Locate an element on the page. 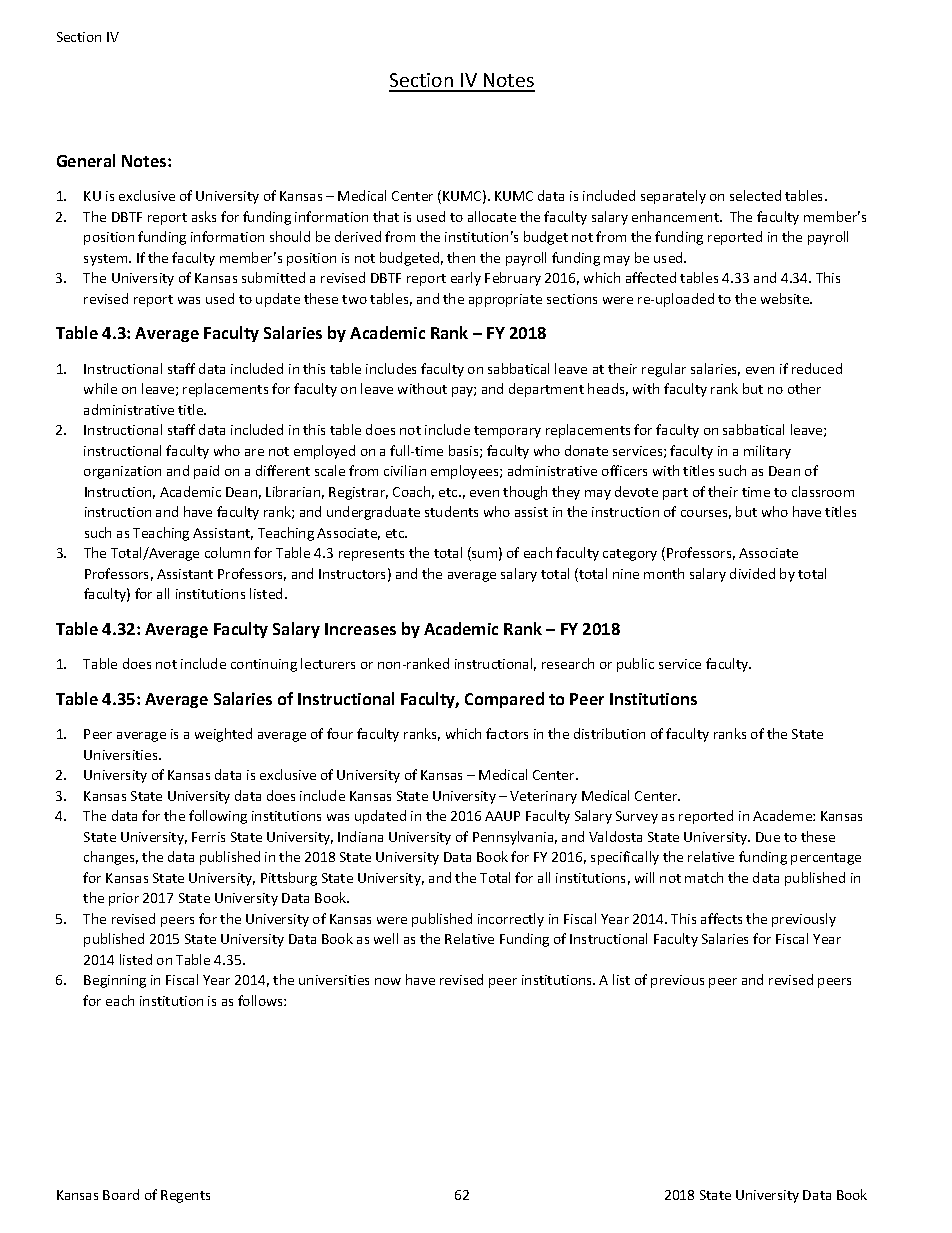  divided is located at coordinates (752, 573).
